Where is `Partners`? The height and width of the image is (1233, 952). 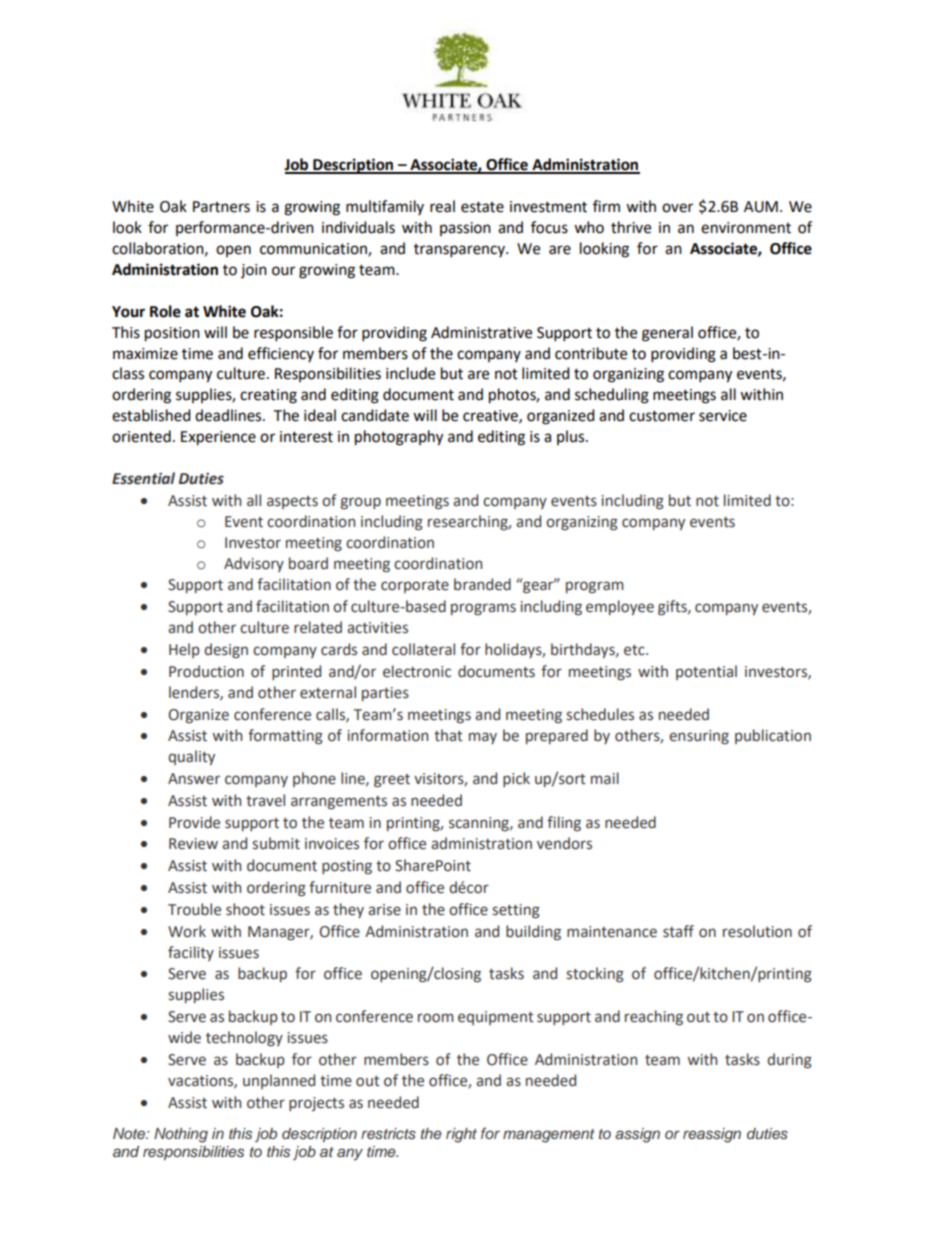
Partners is located at coordinates (221, 207).
